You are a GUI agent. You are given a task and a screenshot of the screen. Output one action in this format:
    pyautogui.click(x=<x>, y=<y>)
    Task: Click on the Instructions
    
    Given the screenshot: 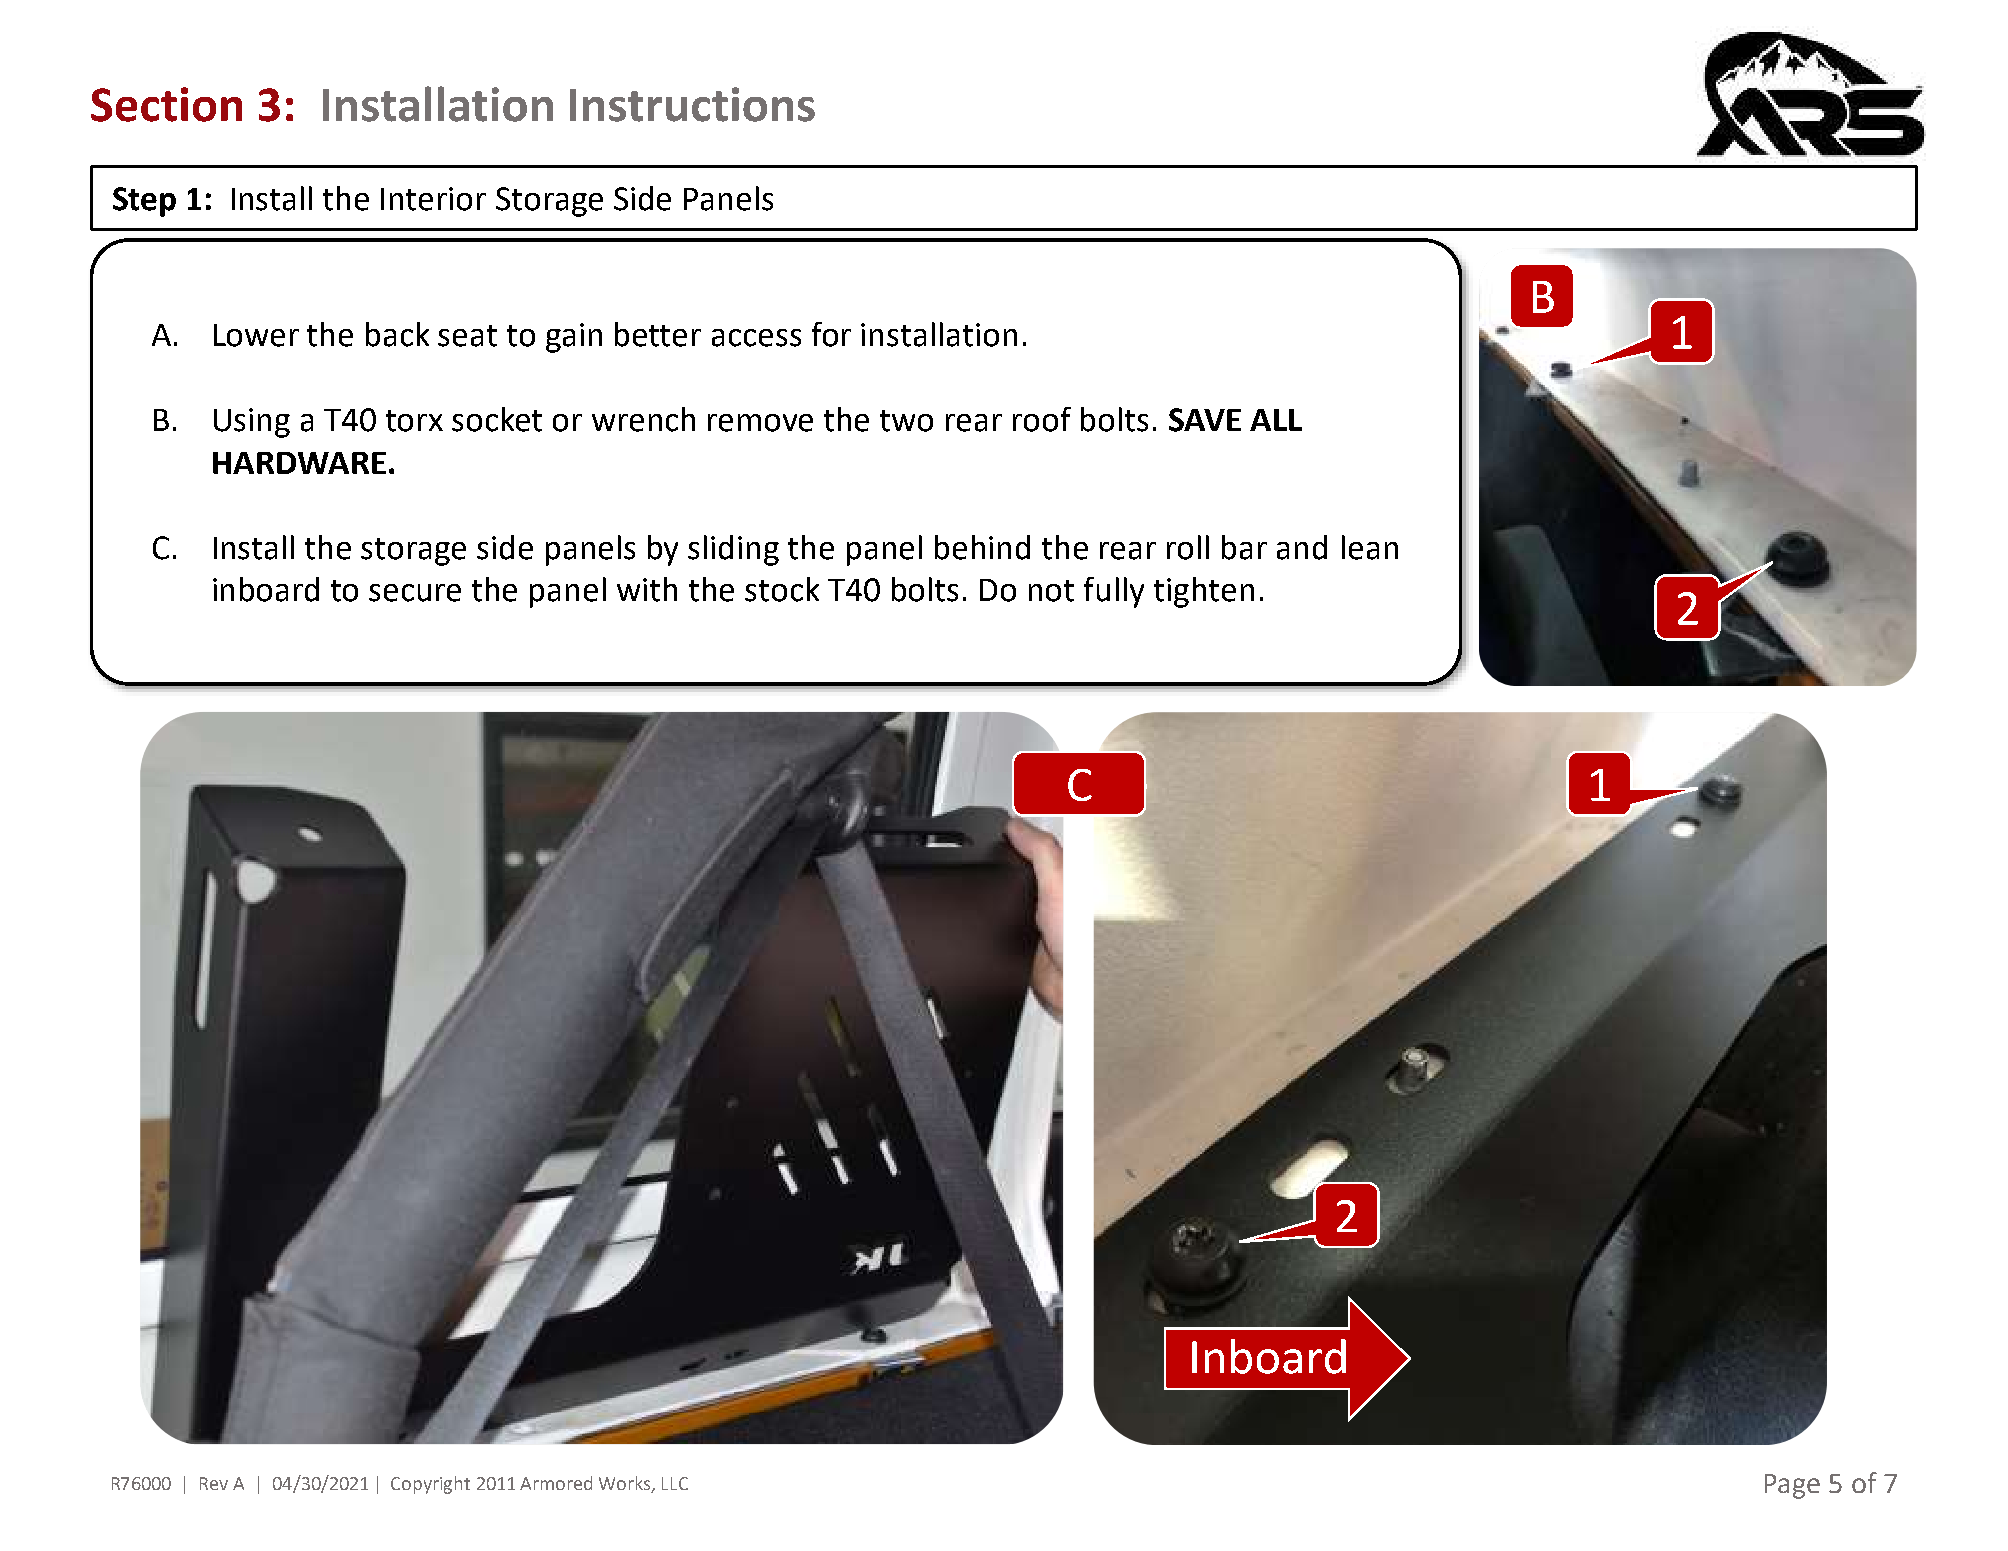 What is the action you would take?
    pyautogui.click(x=692, y=104)
